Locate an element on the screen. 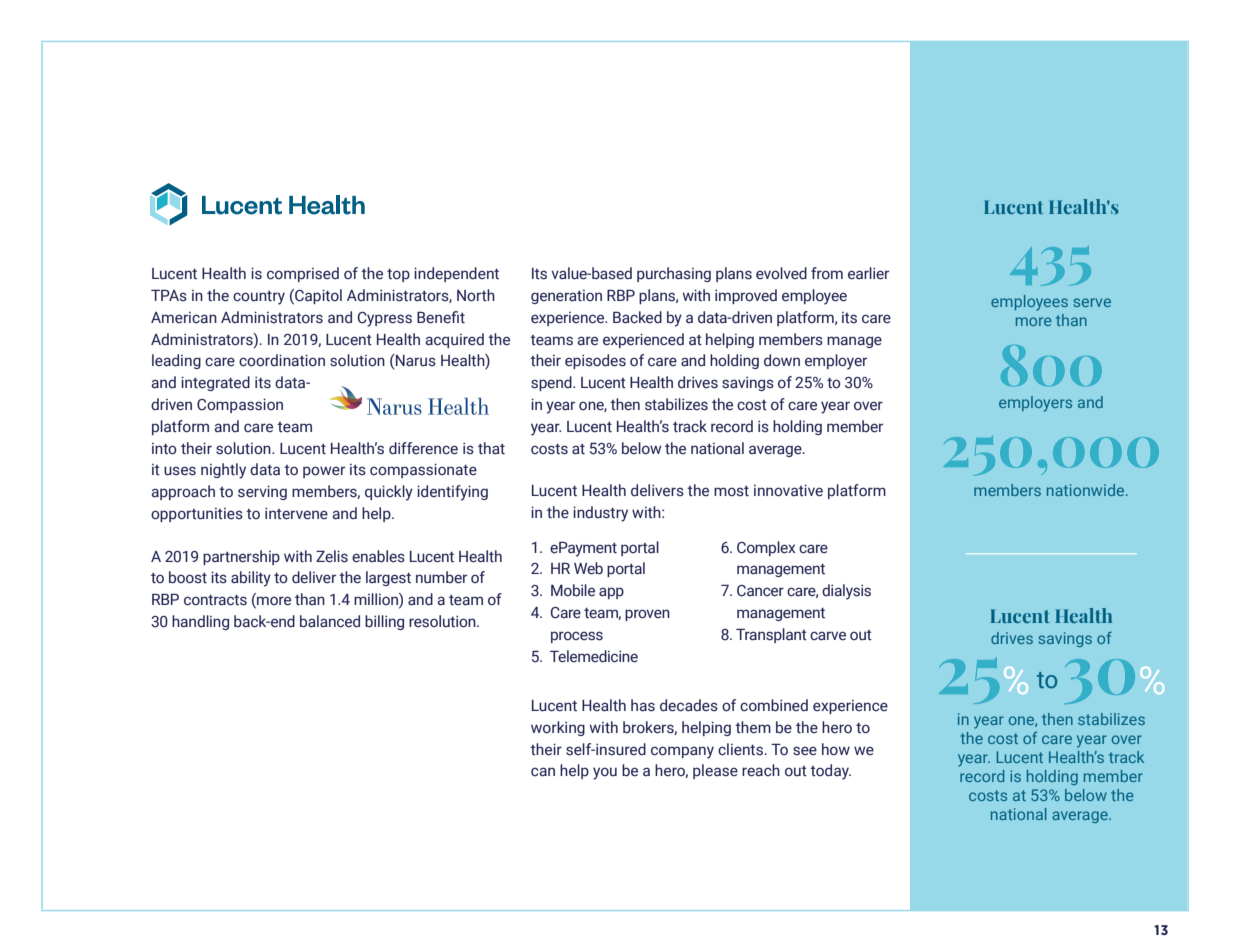  working is located at coordinates (558, 728).
